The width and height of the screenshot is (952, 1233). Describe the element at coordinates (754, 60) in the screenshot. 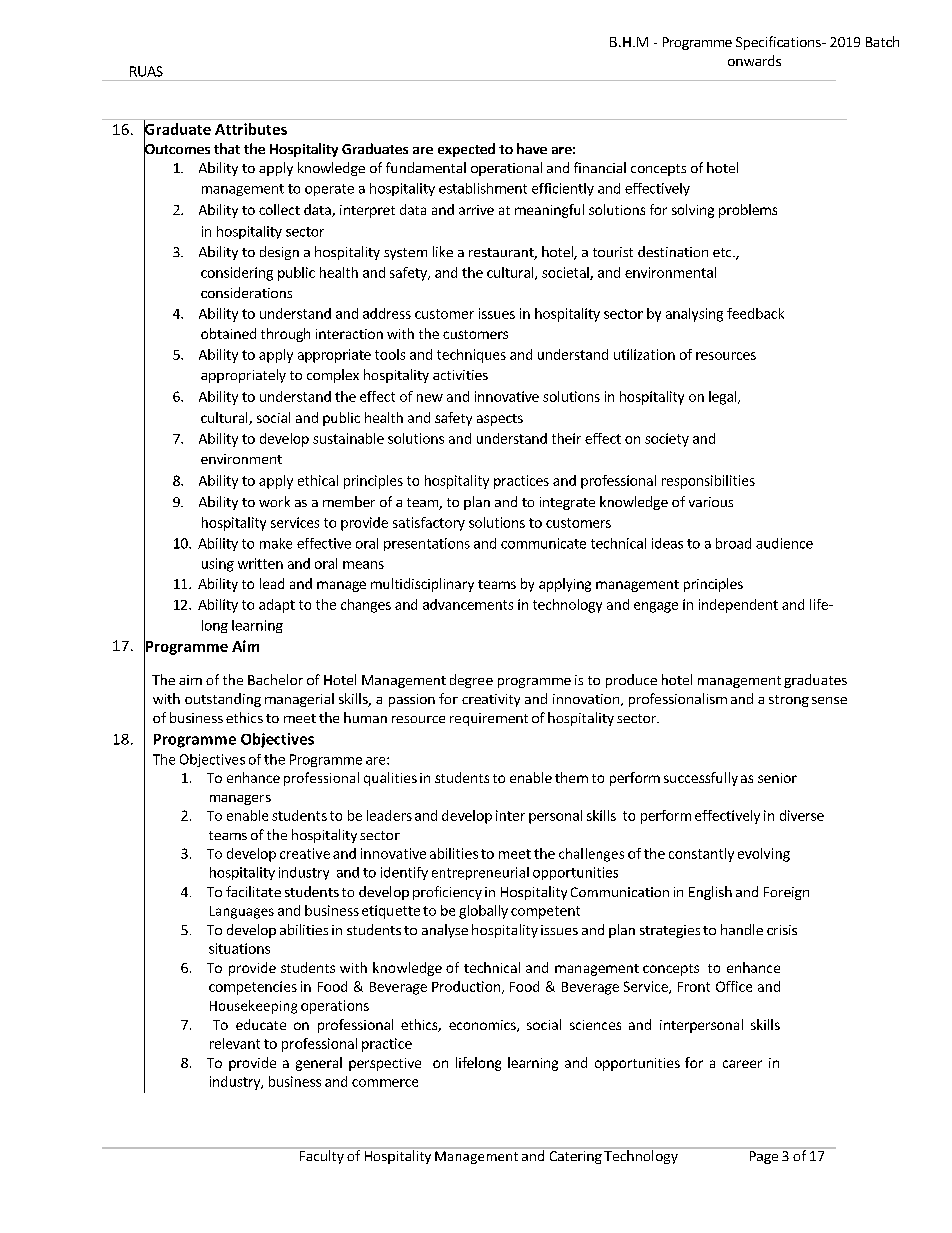

I see `onwards` at that location.
